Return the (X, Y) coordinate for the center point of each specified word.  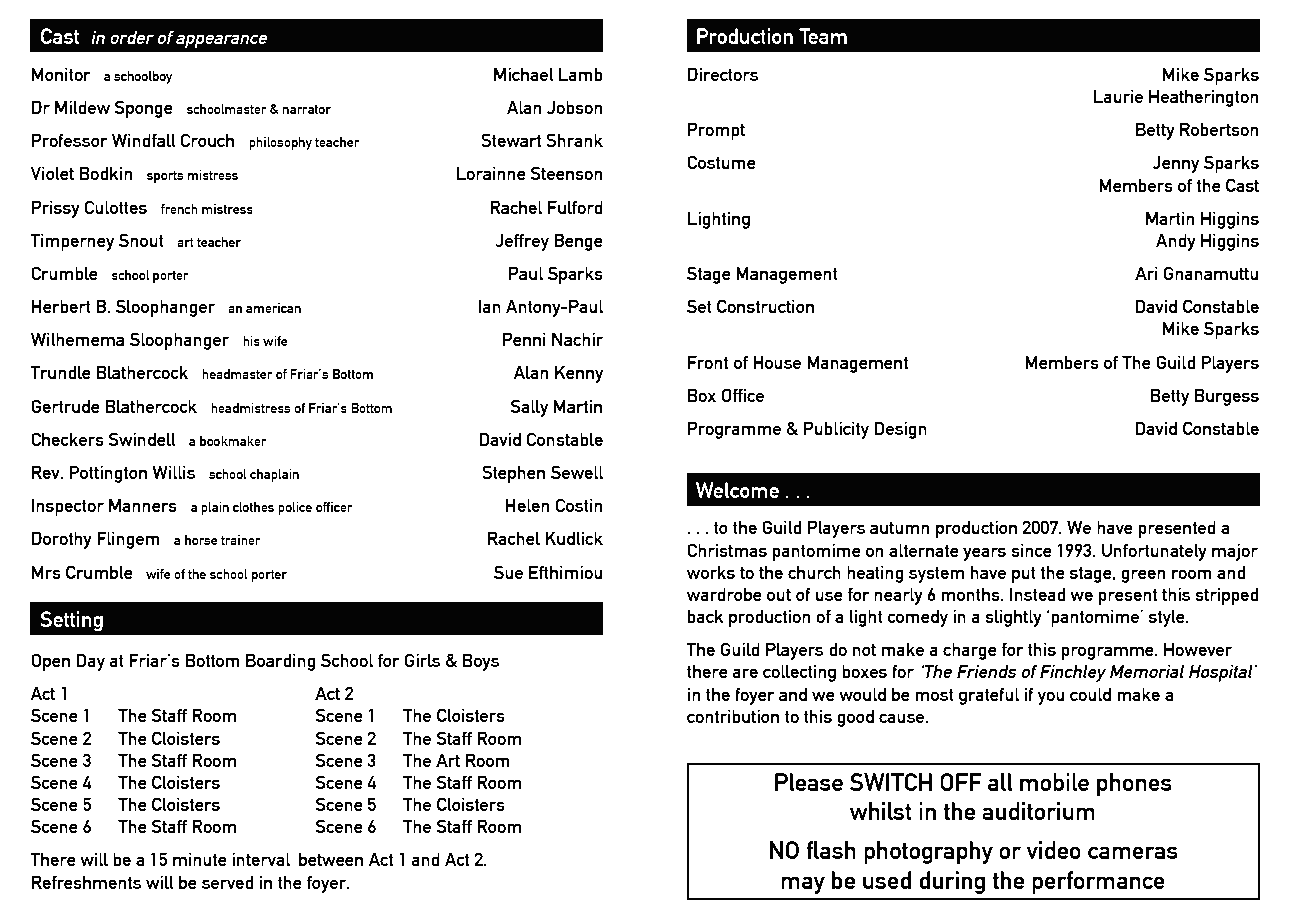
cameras (1133, 852)
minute (200, 859)
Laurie (1118, 96)
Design (900, 430)
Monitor (61, 74)
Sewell (577, 472)
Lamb (581, 74)
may (803, 885)
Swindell (142, 439)
